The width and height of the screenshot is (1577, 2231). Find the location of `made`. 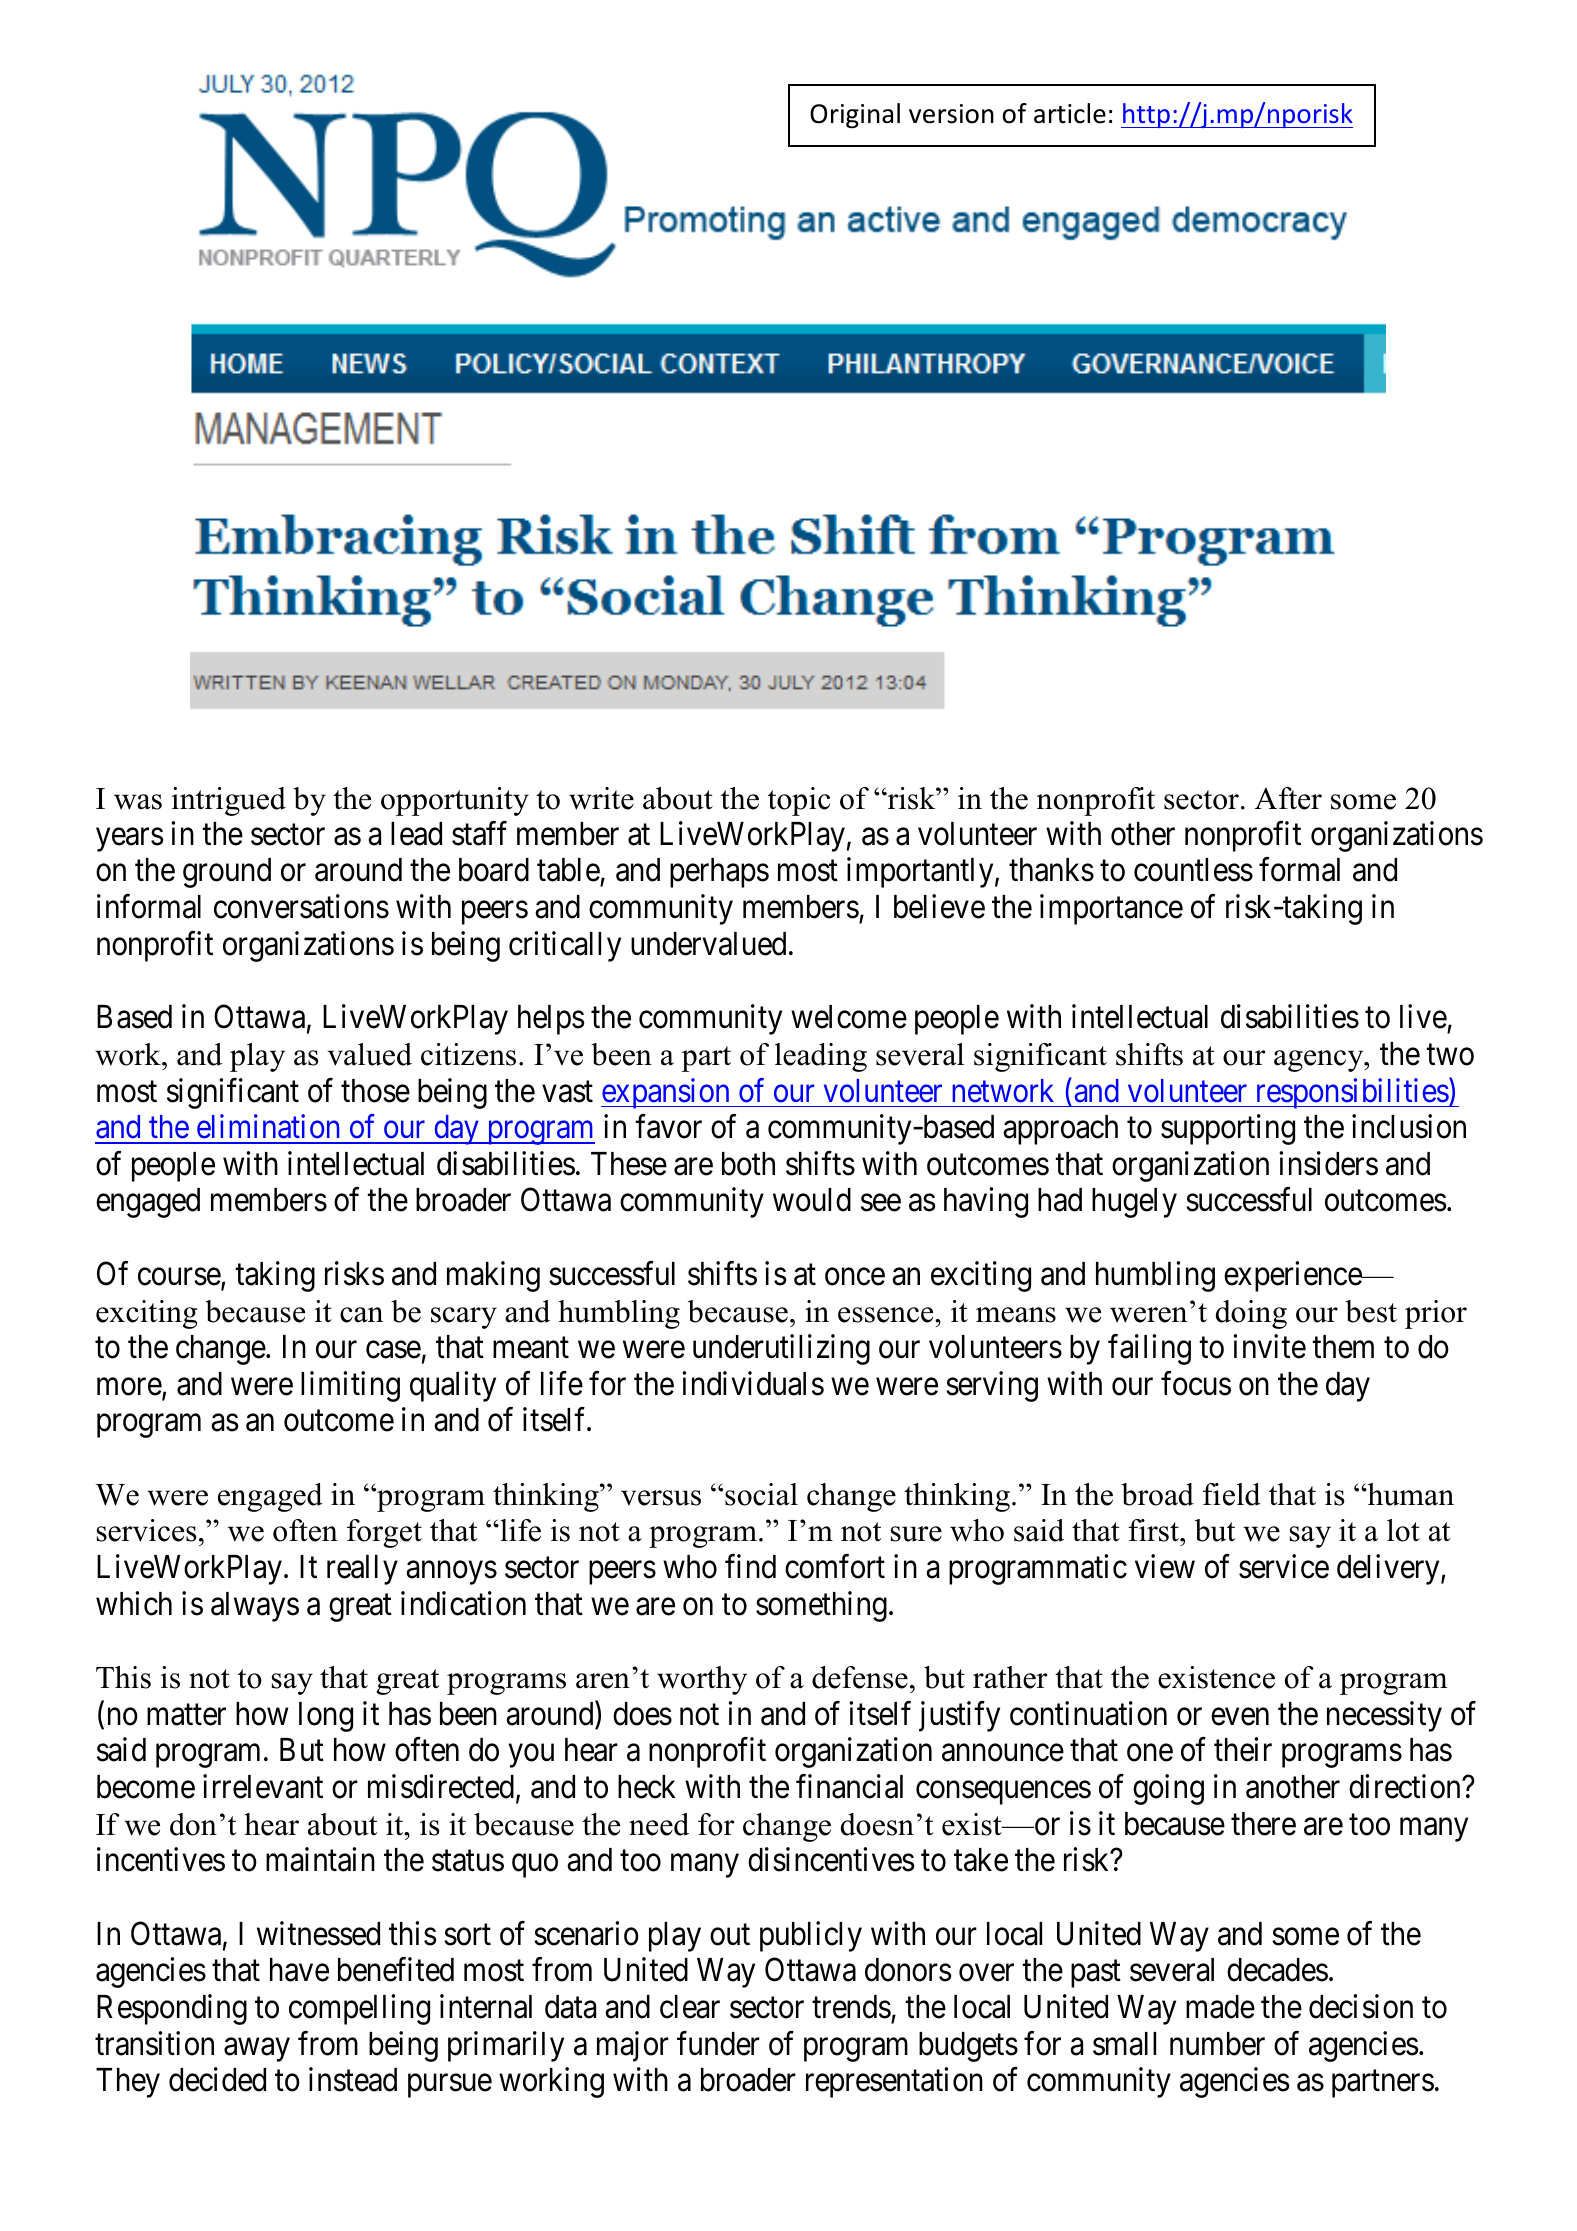

made is located at coordinates (1220, 2007).
